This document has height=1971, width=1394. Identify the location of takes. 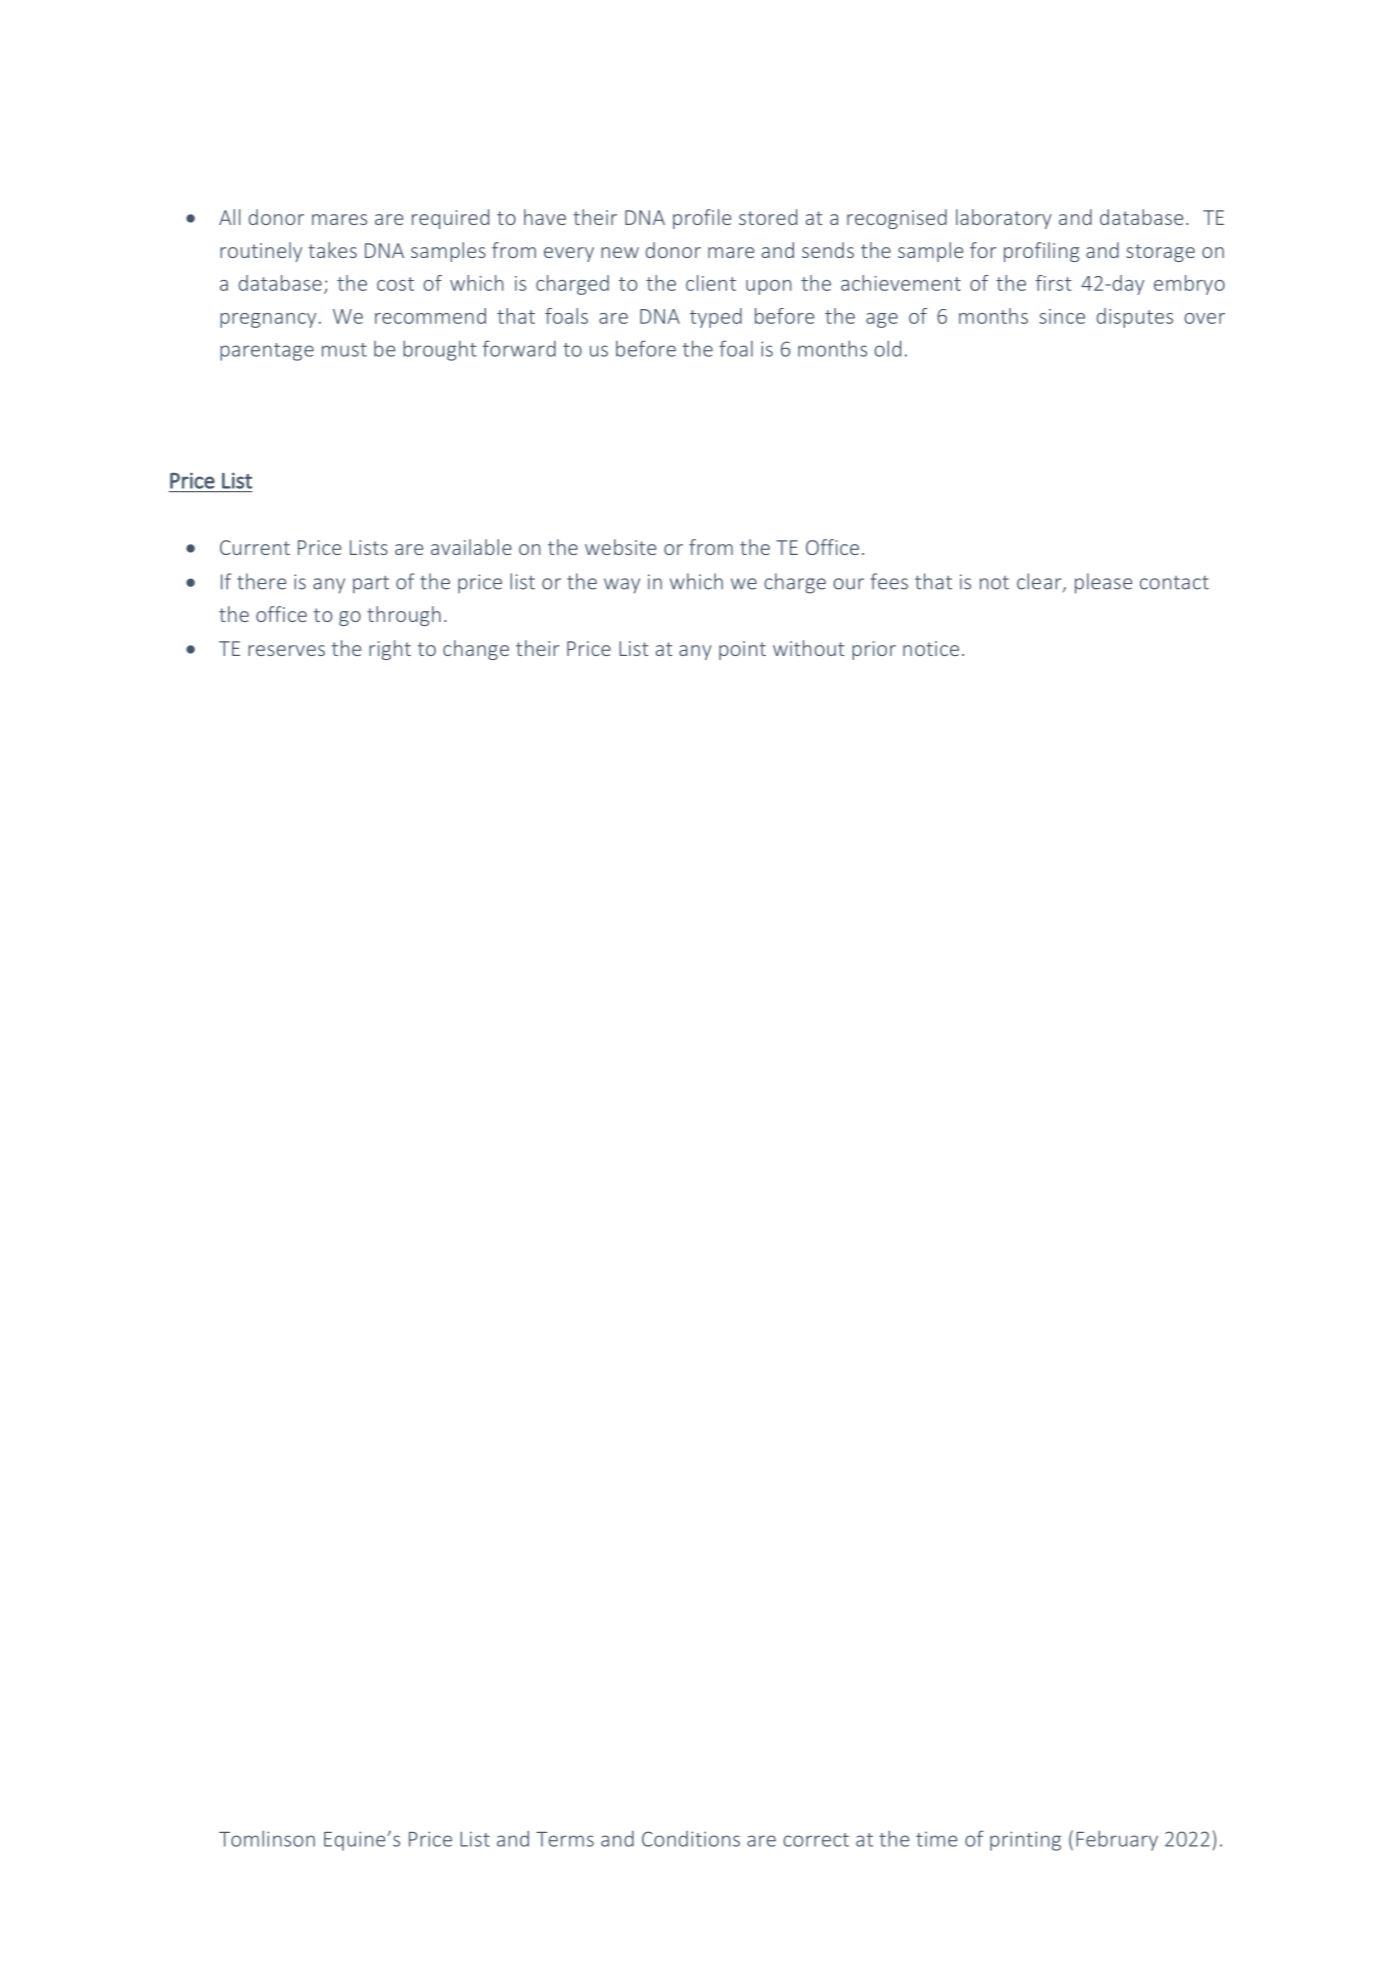
(332, 250).
